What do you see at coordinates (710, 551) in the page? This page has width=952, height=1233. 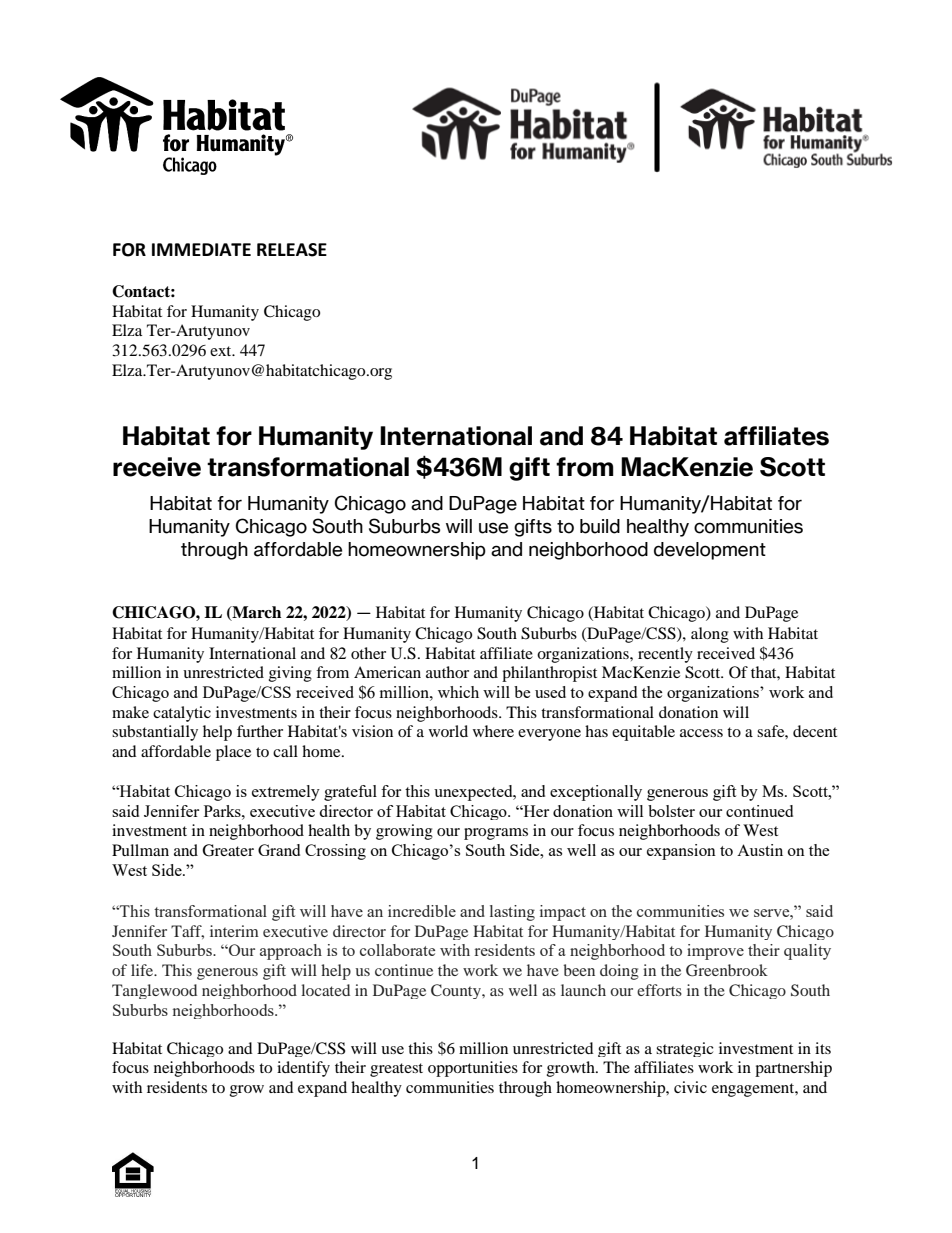 I see `development` at bounding box center [710, 551].
